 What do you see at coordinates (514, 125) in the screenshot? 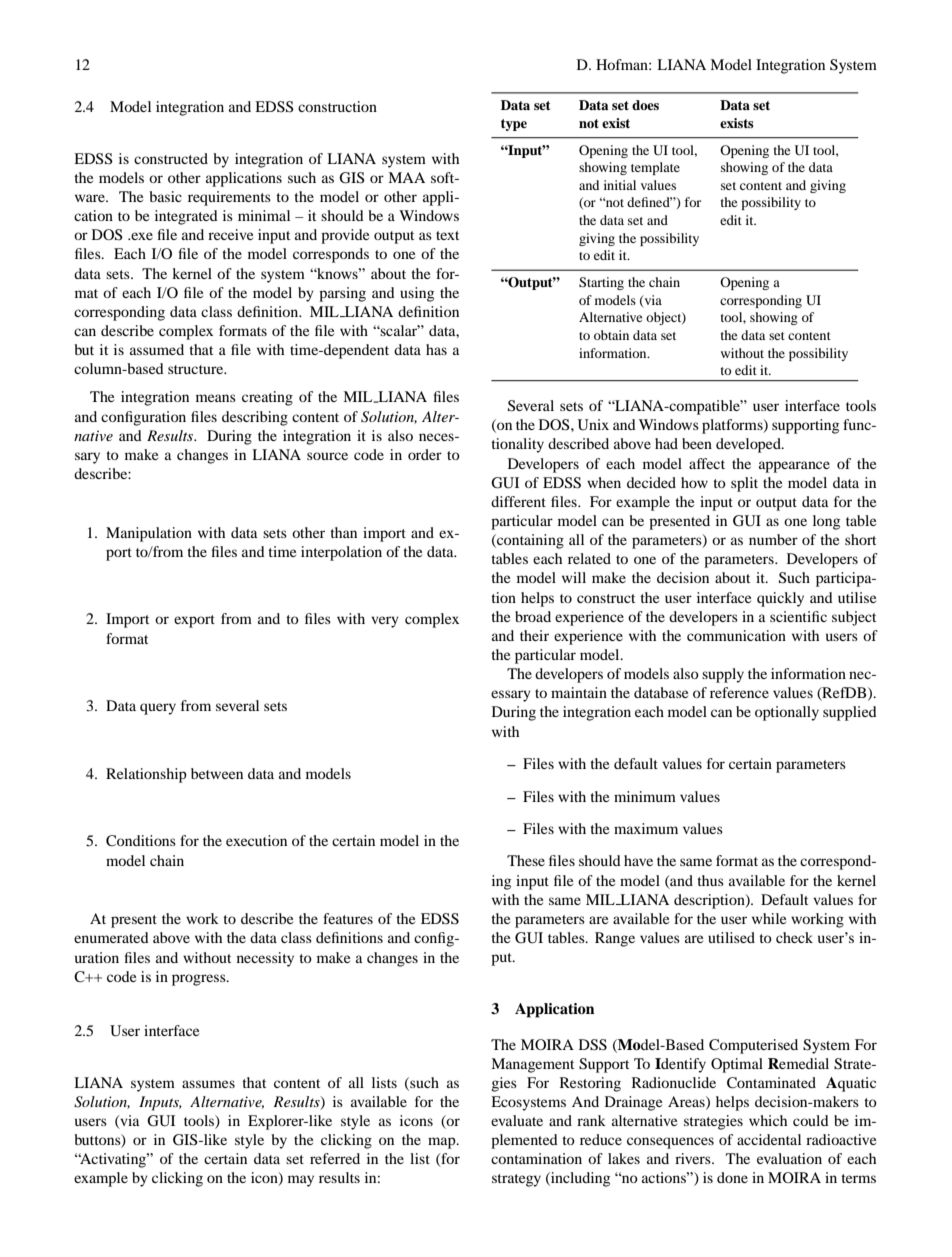
I see `type` at bounding box center [514, 125].
